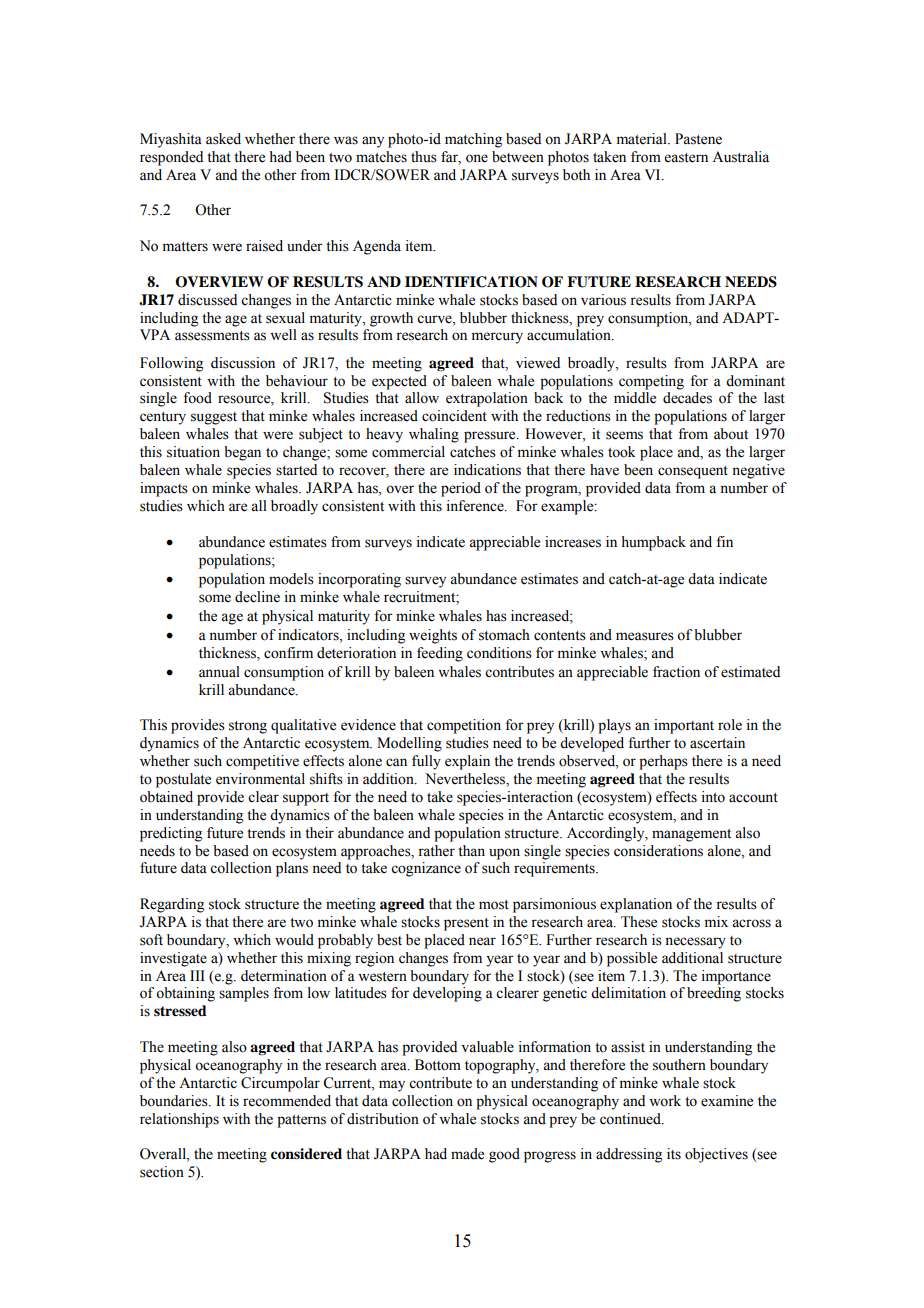  Describe the element at coordinates (219, 671) in the screenshot. I see `annual` at that location.
